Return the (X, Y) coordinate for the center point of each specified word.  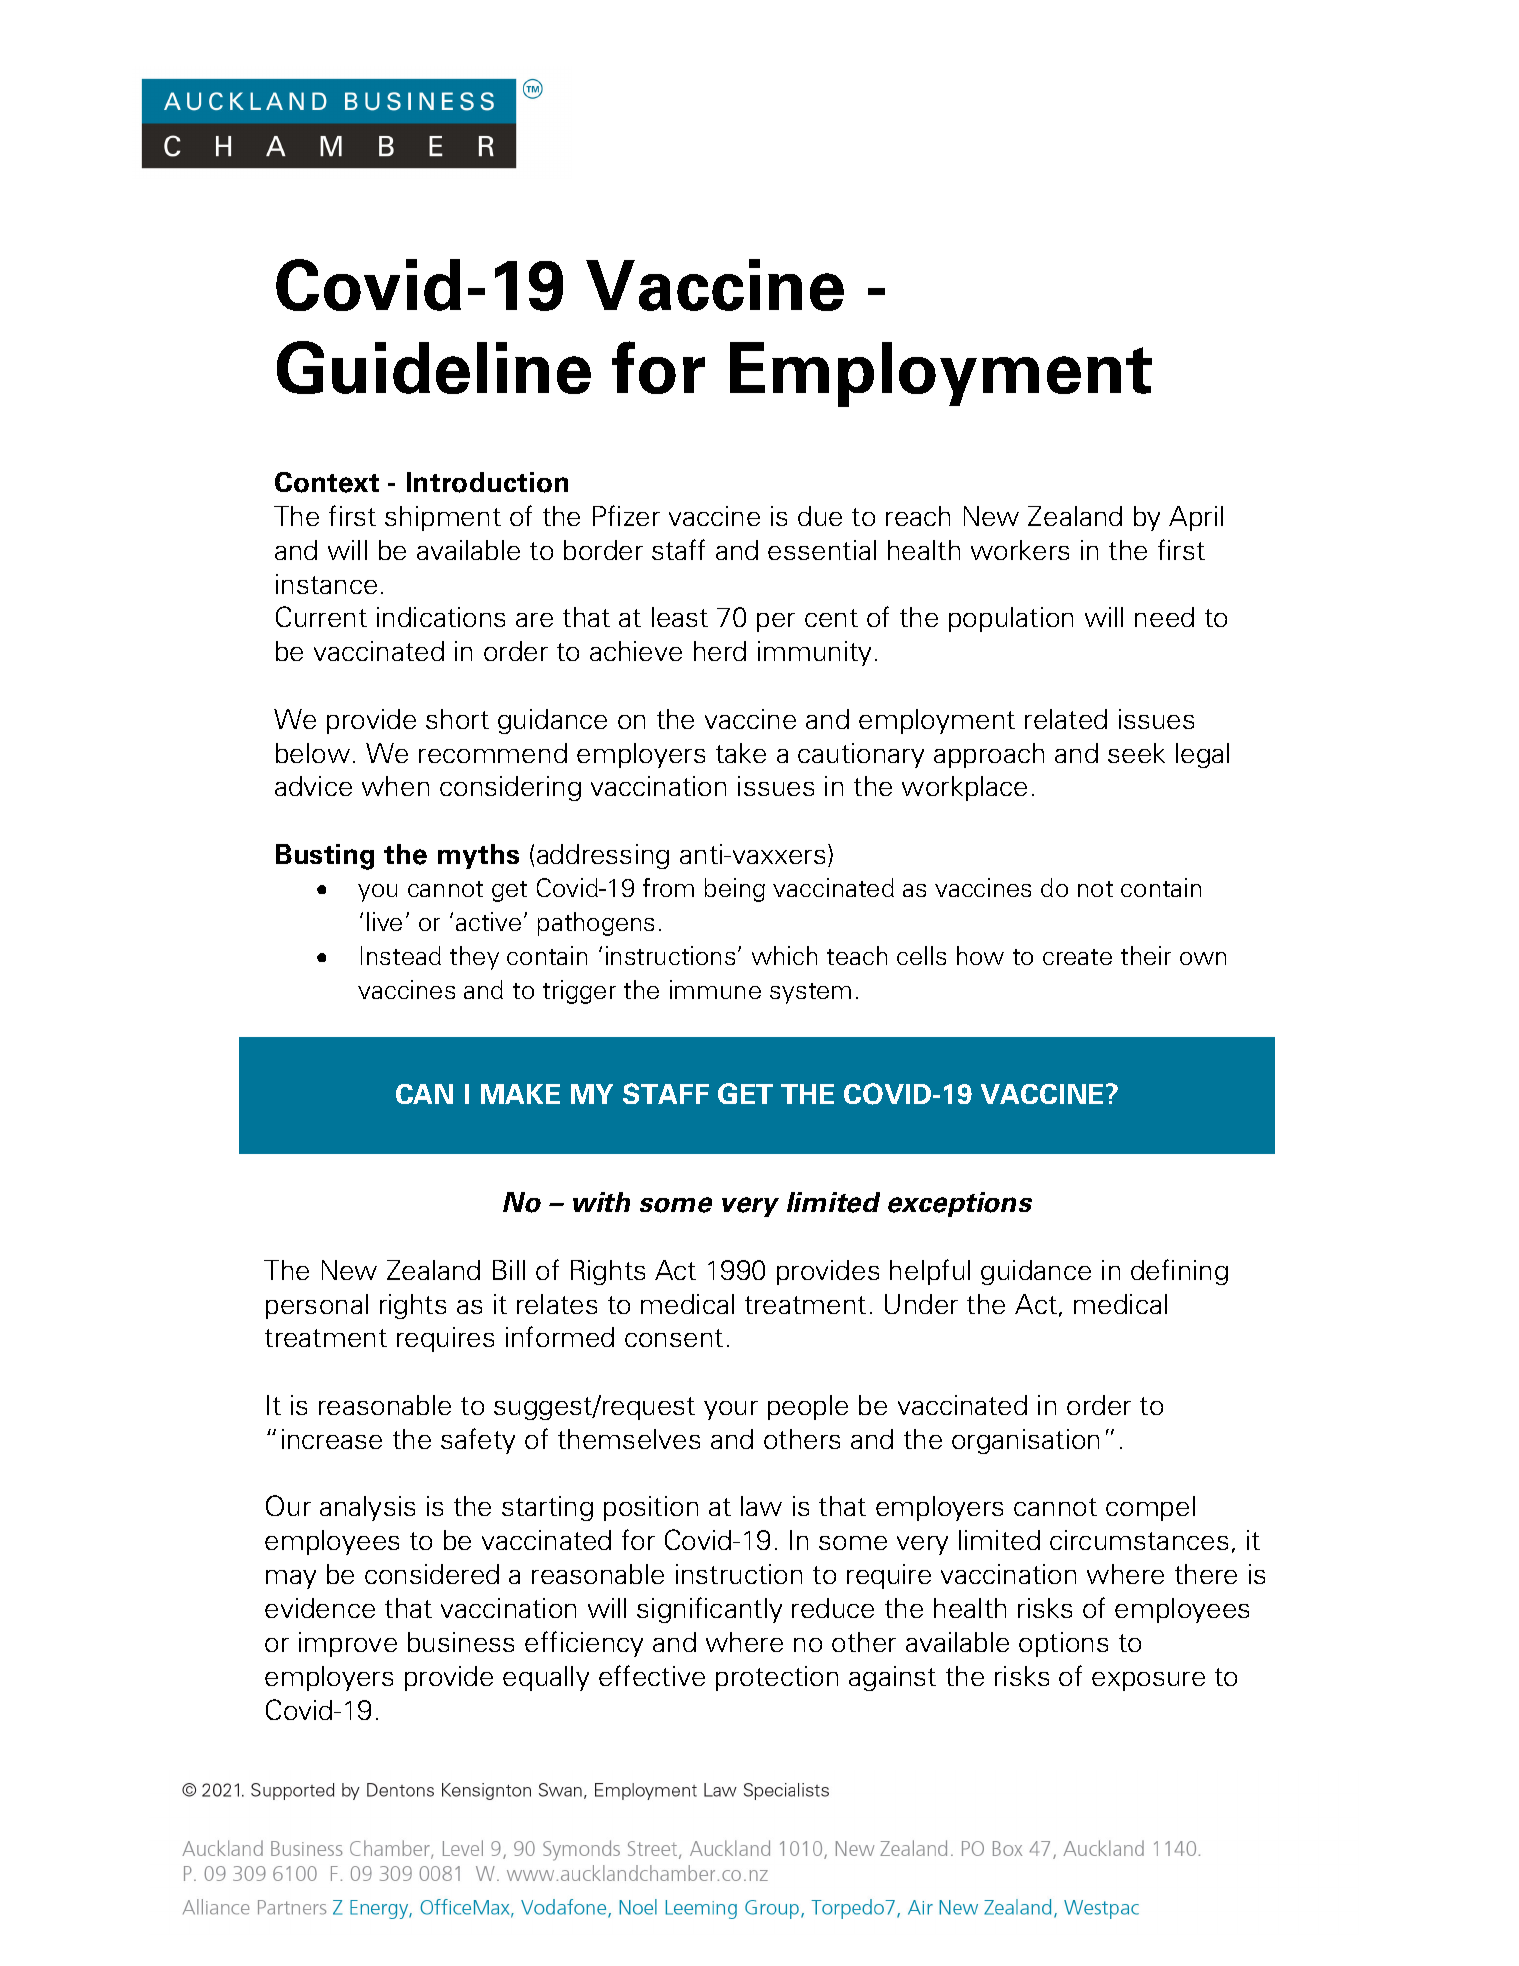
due (820, 516)
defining (1179, 1272)
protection (777, 1678)
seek (1136, 753)
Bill (509, 1270)
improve (348, 1644)
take (741, 753)
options (1063, 1644)
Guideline (434, 367)
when (395, 786)
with (601, 1202)
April (1196, 518)
